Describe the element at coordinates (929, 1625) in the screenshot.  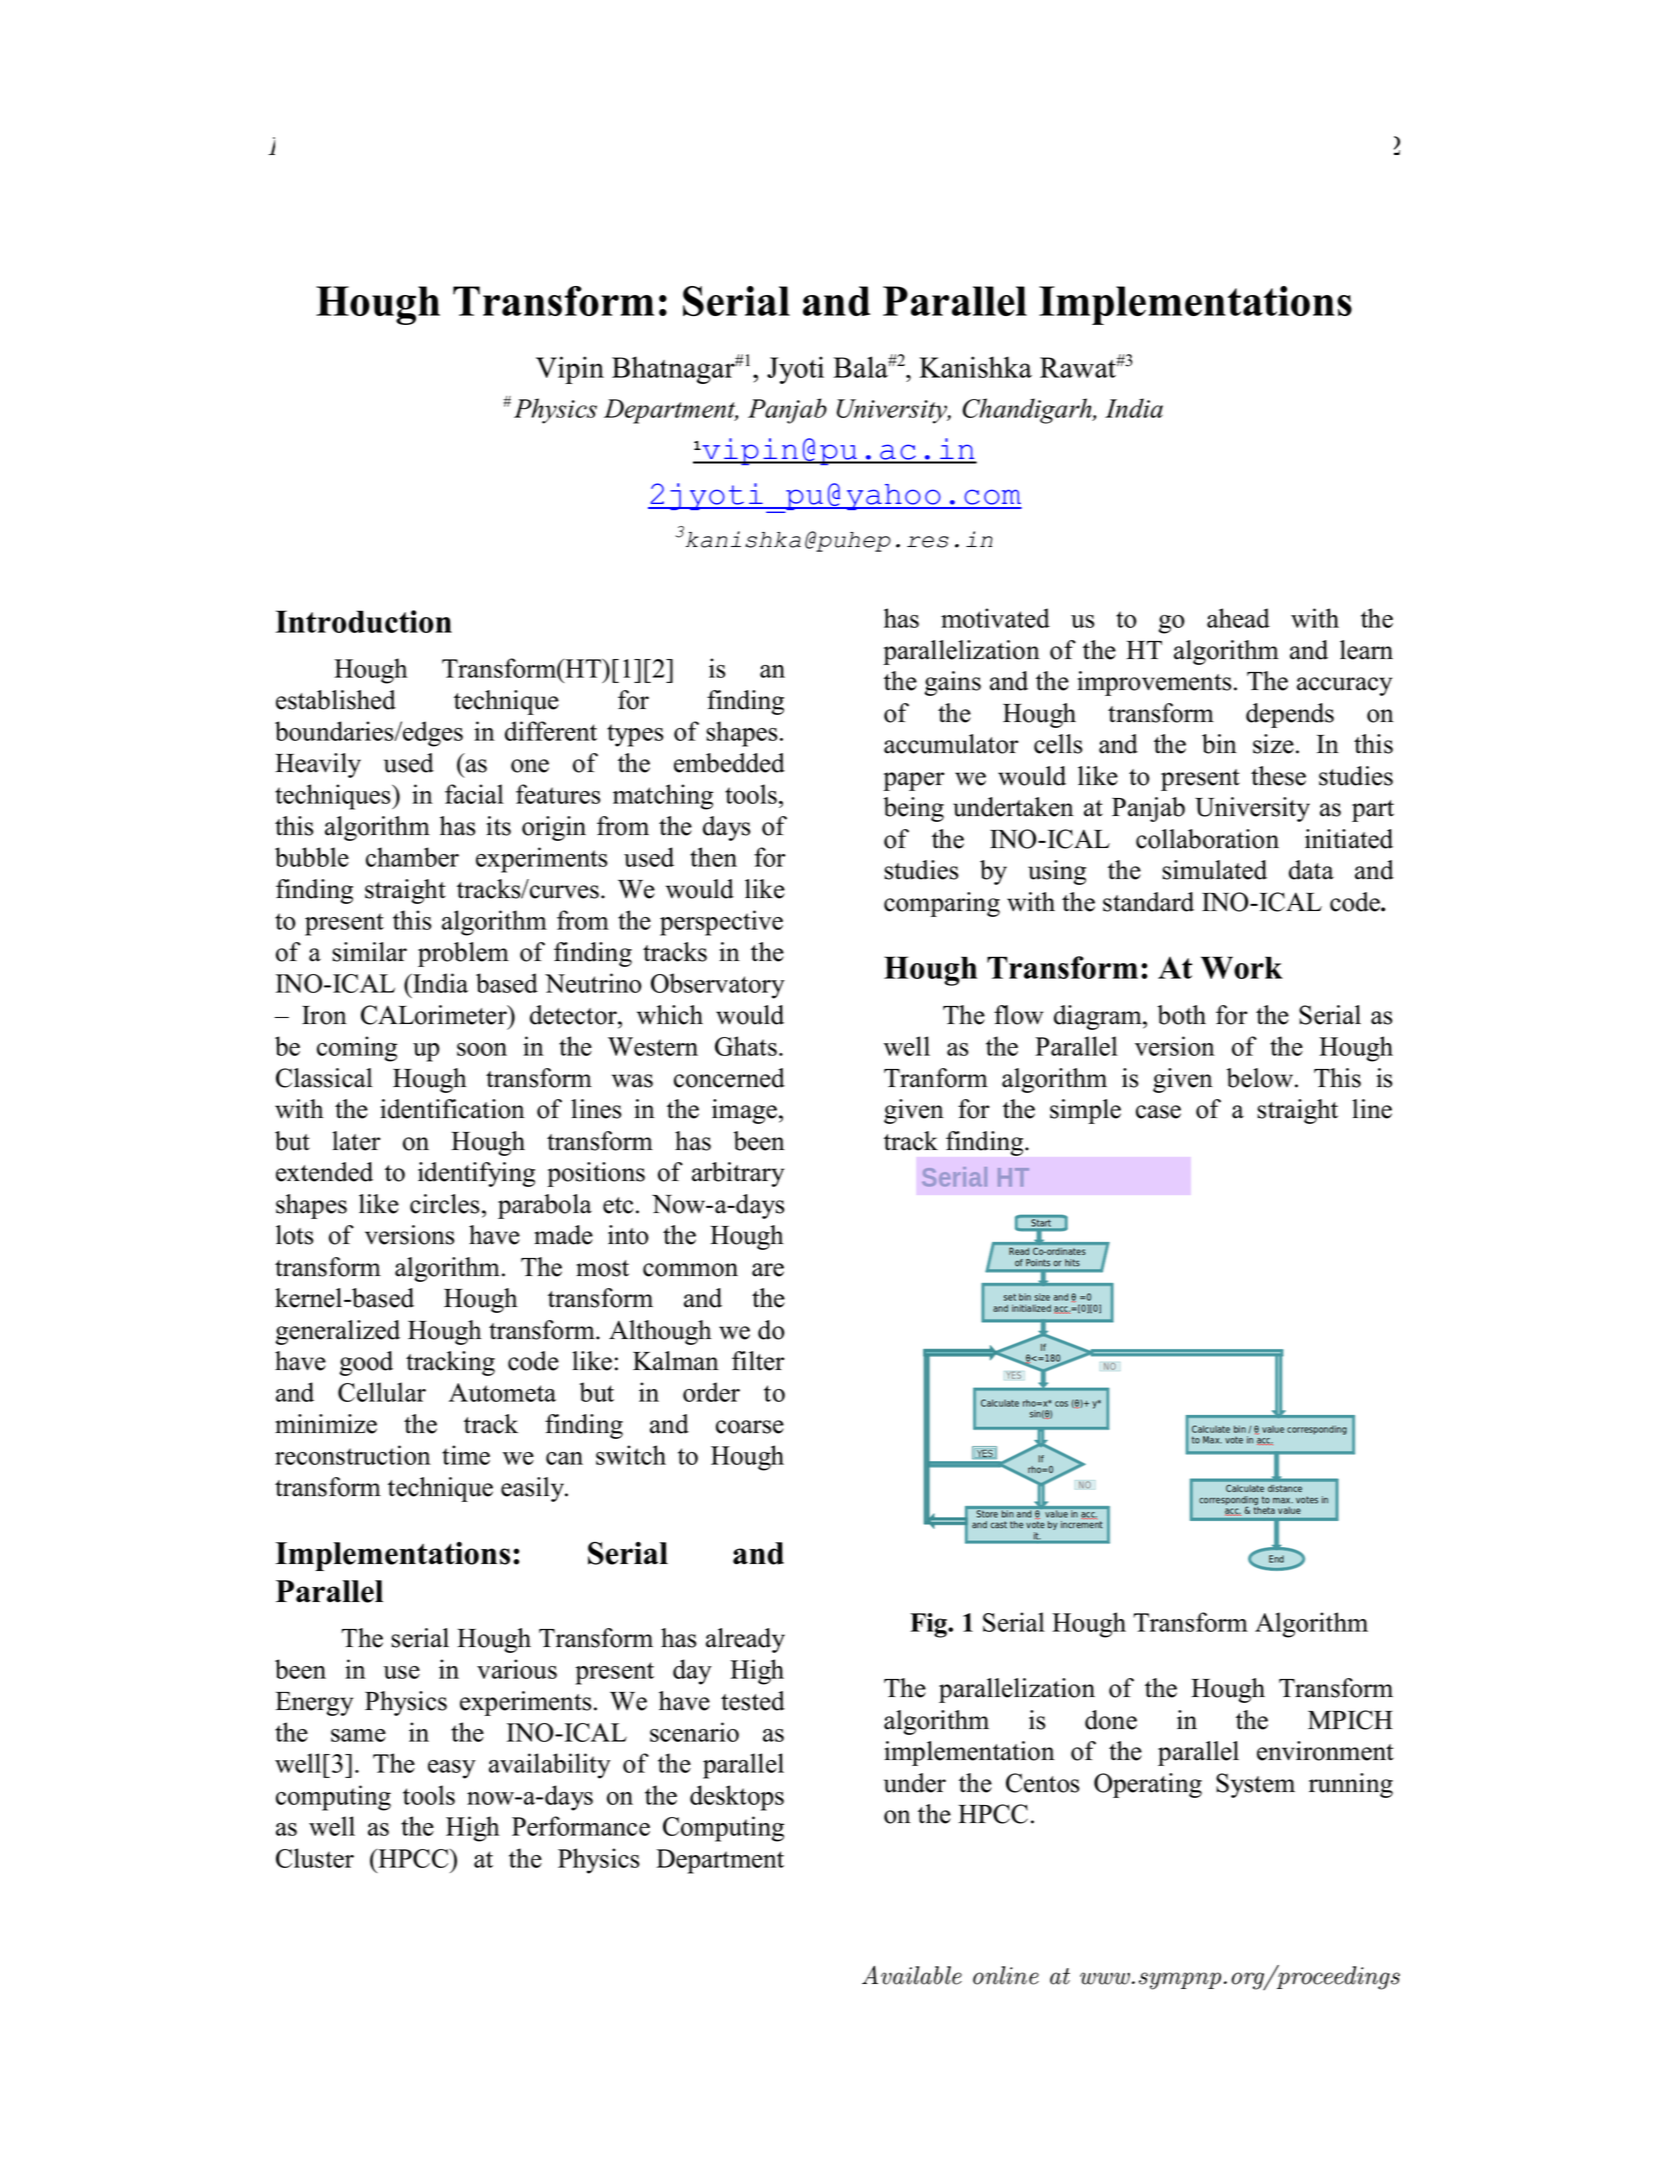
I see `Fig` at that location.
